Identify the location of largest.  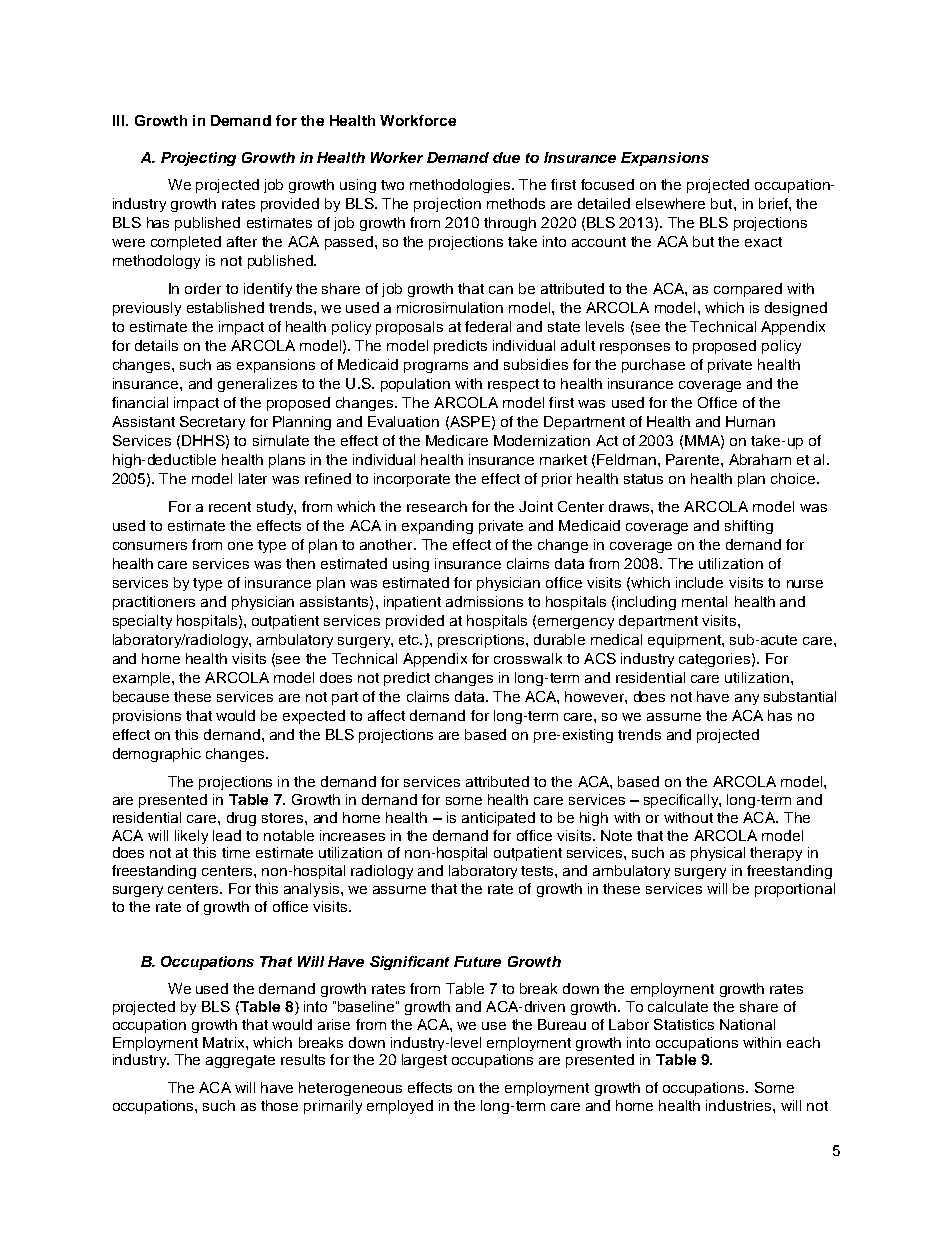
(424, 1061).
